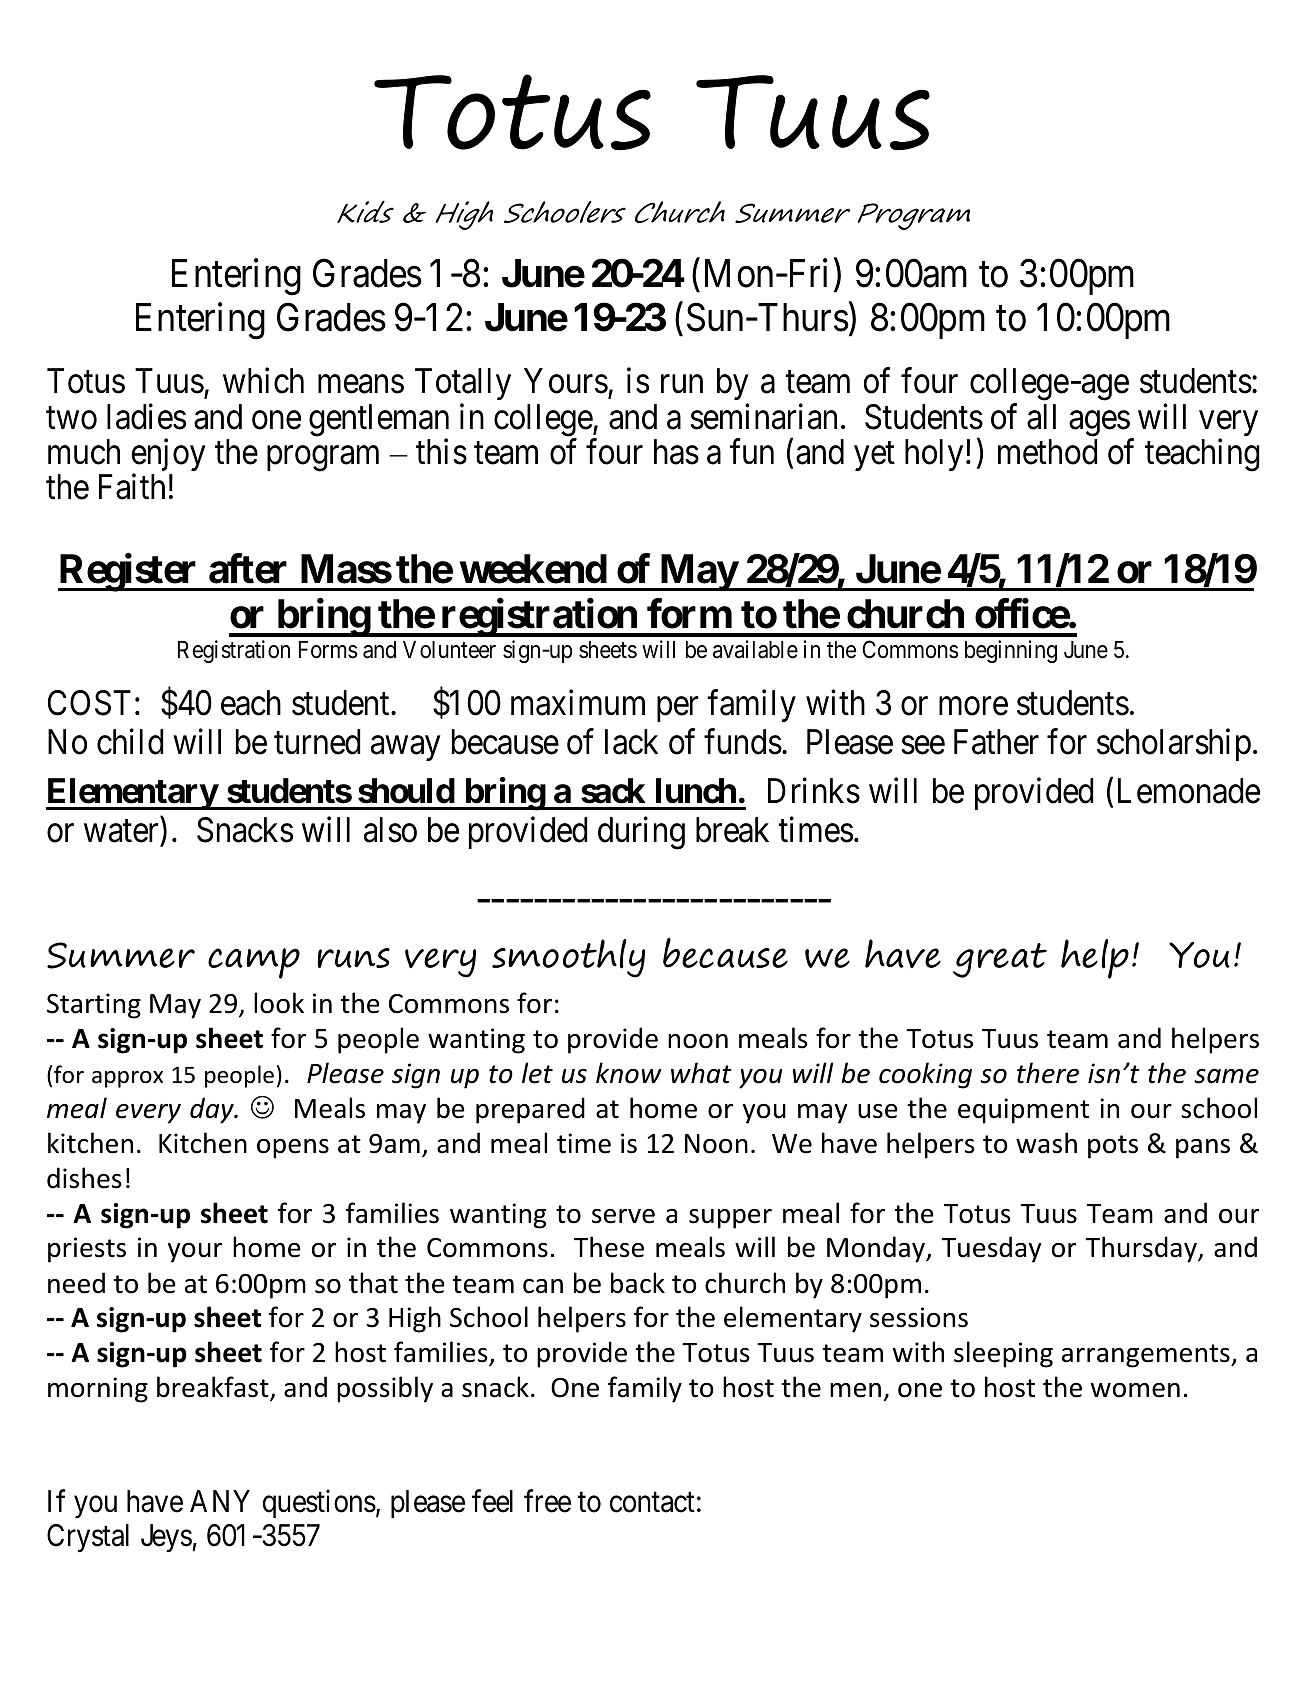  I want to click on which, so click(263, 381).
